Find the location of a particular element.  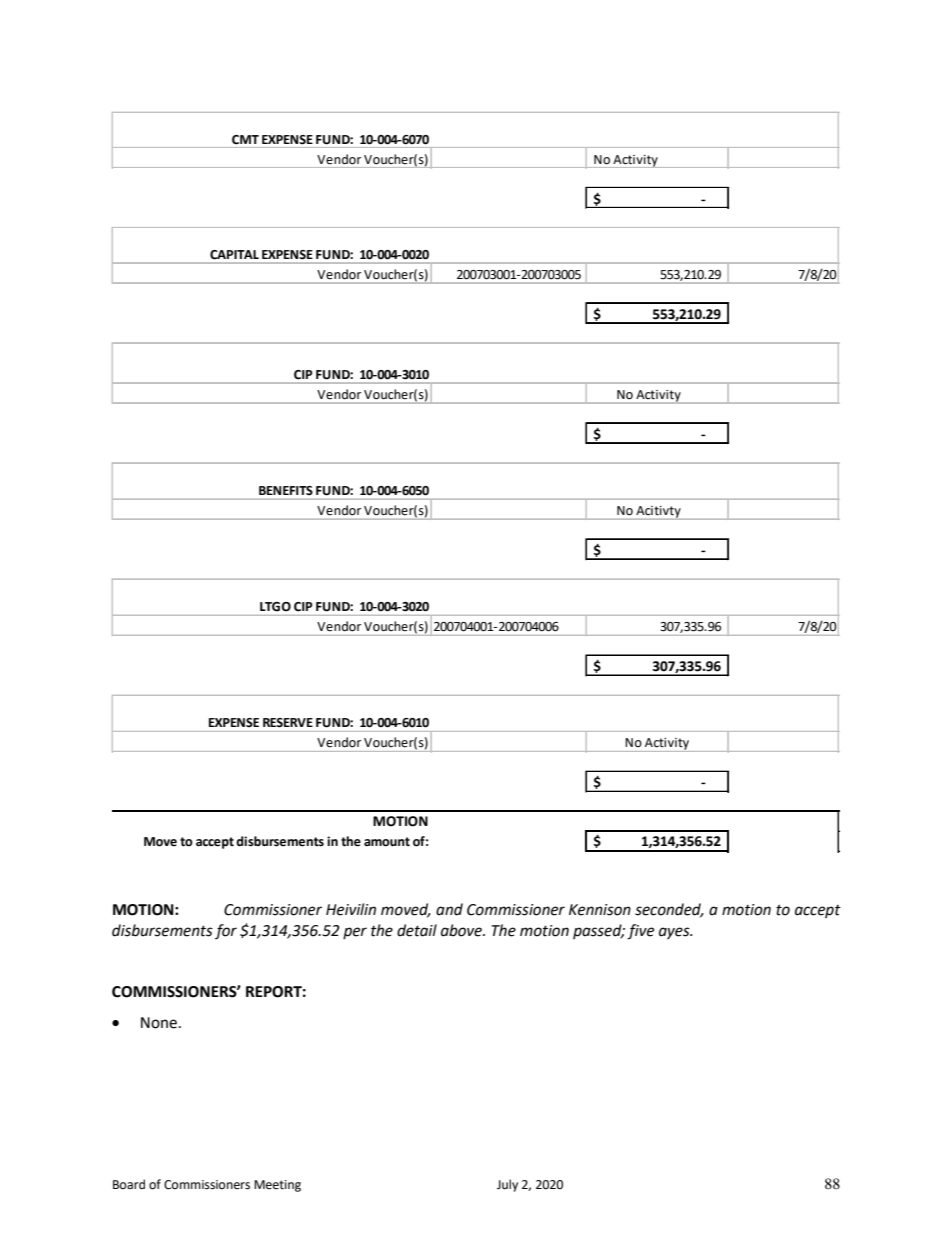

CMT is located at coordinates (245, 140).
